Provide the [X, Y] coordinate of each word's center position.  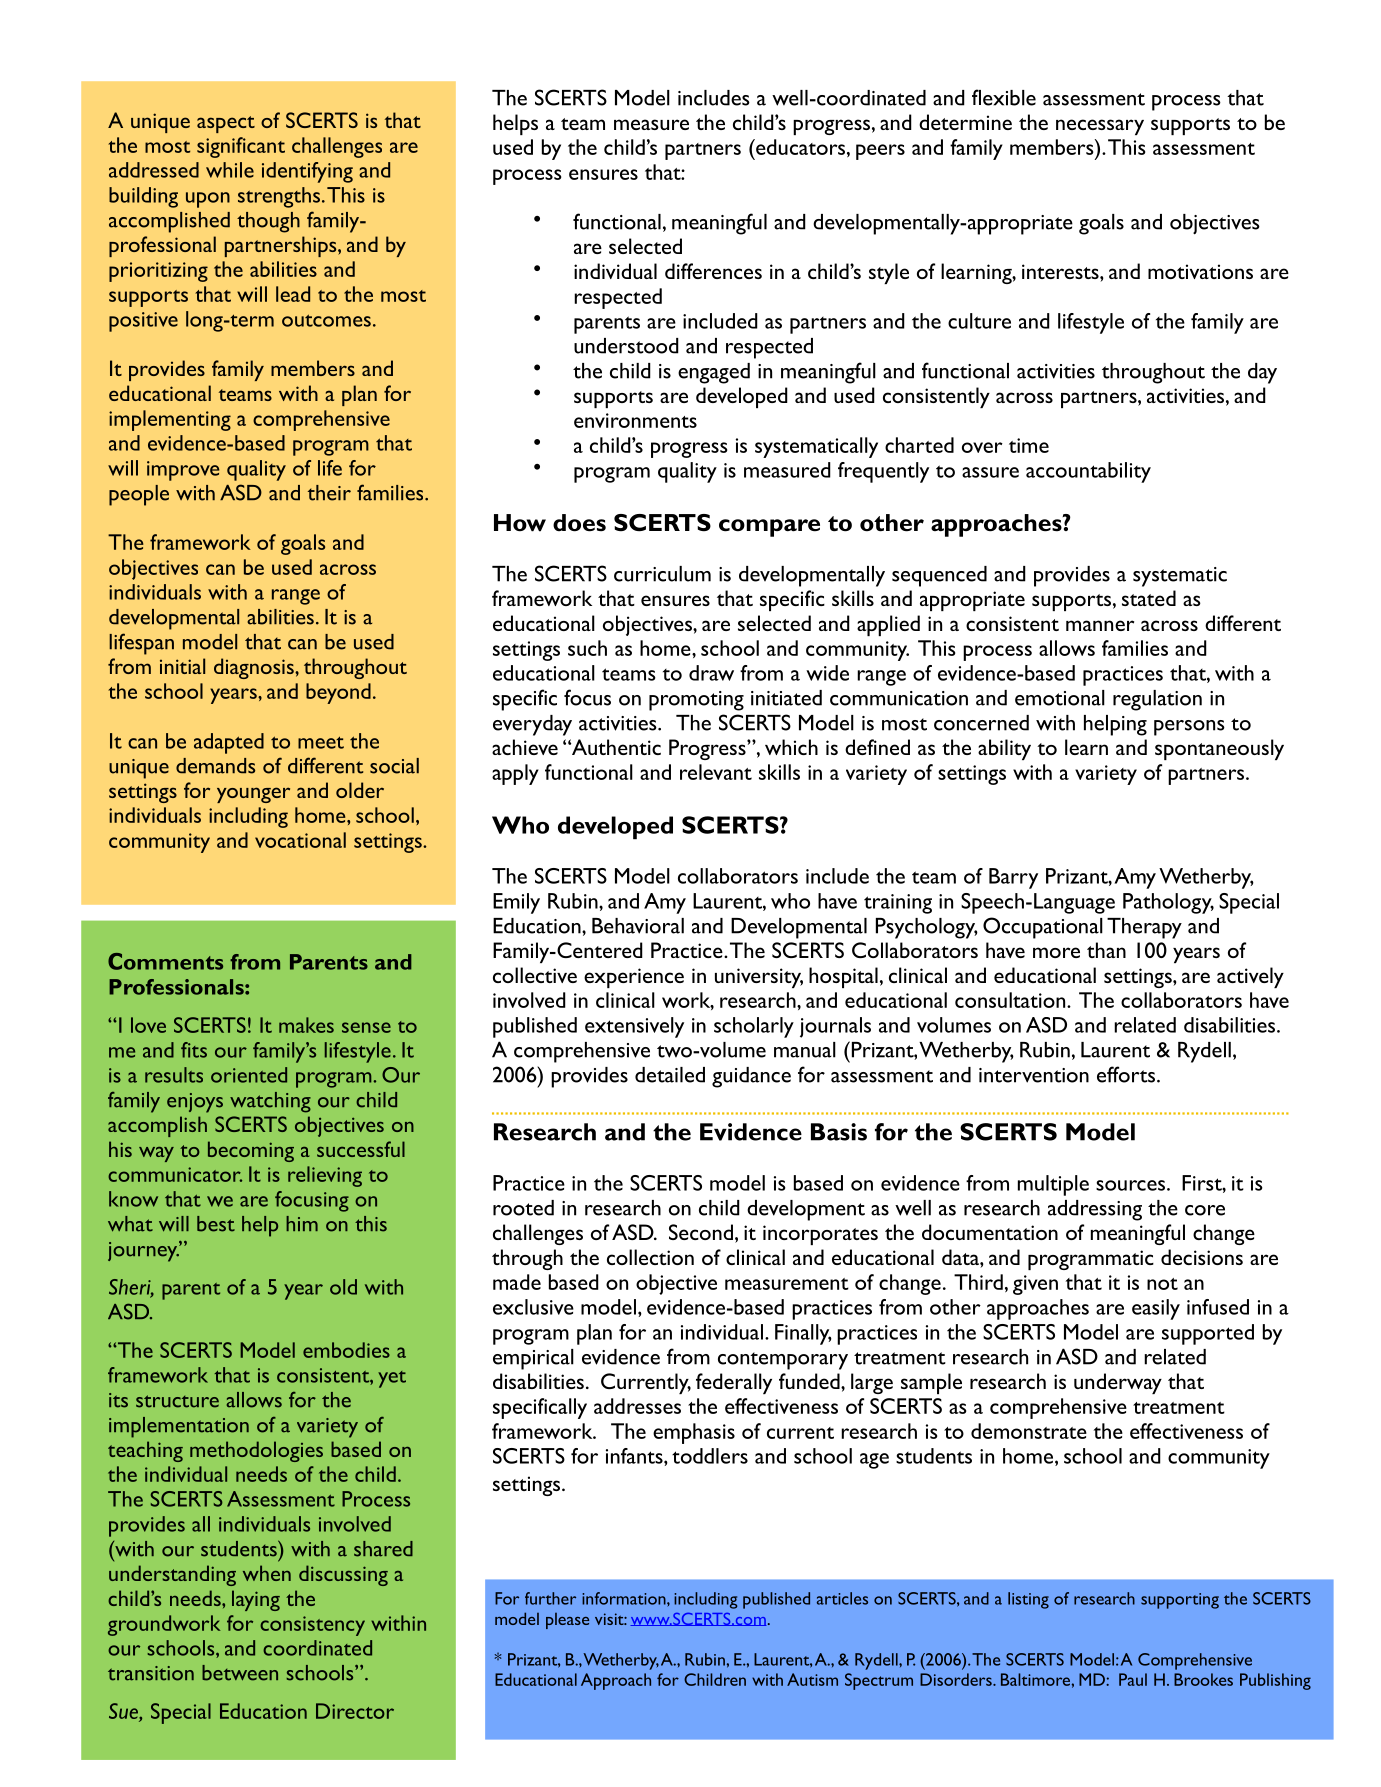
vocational [300, 840]
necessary [1100, 127]
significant [241, 147]
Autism [812, 1679]
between [240, 1673]
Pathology [1168, 903]
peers [880, 152]
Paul [1133, 1679]
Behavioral [638, 926]
